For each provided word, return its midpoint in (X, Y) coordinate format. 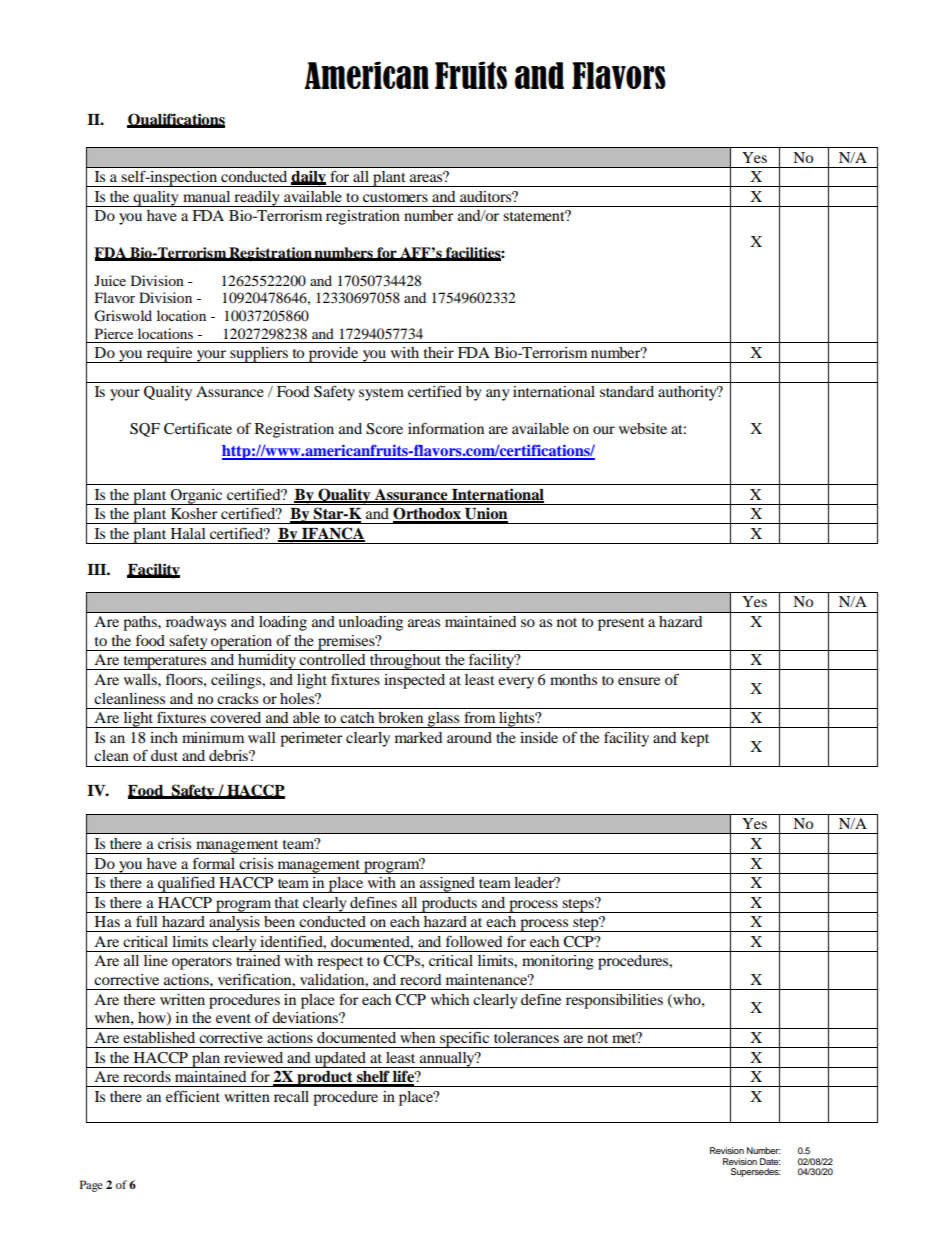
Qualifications (176, 120)
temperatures (165, 663)
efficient (193, 1096)
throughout (406, 662)
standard (627, 391)
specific (465, 1040)
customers (395, 197)
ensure (639, 681)
